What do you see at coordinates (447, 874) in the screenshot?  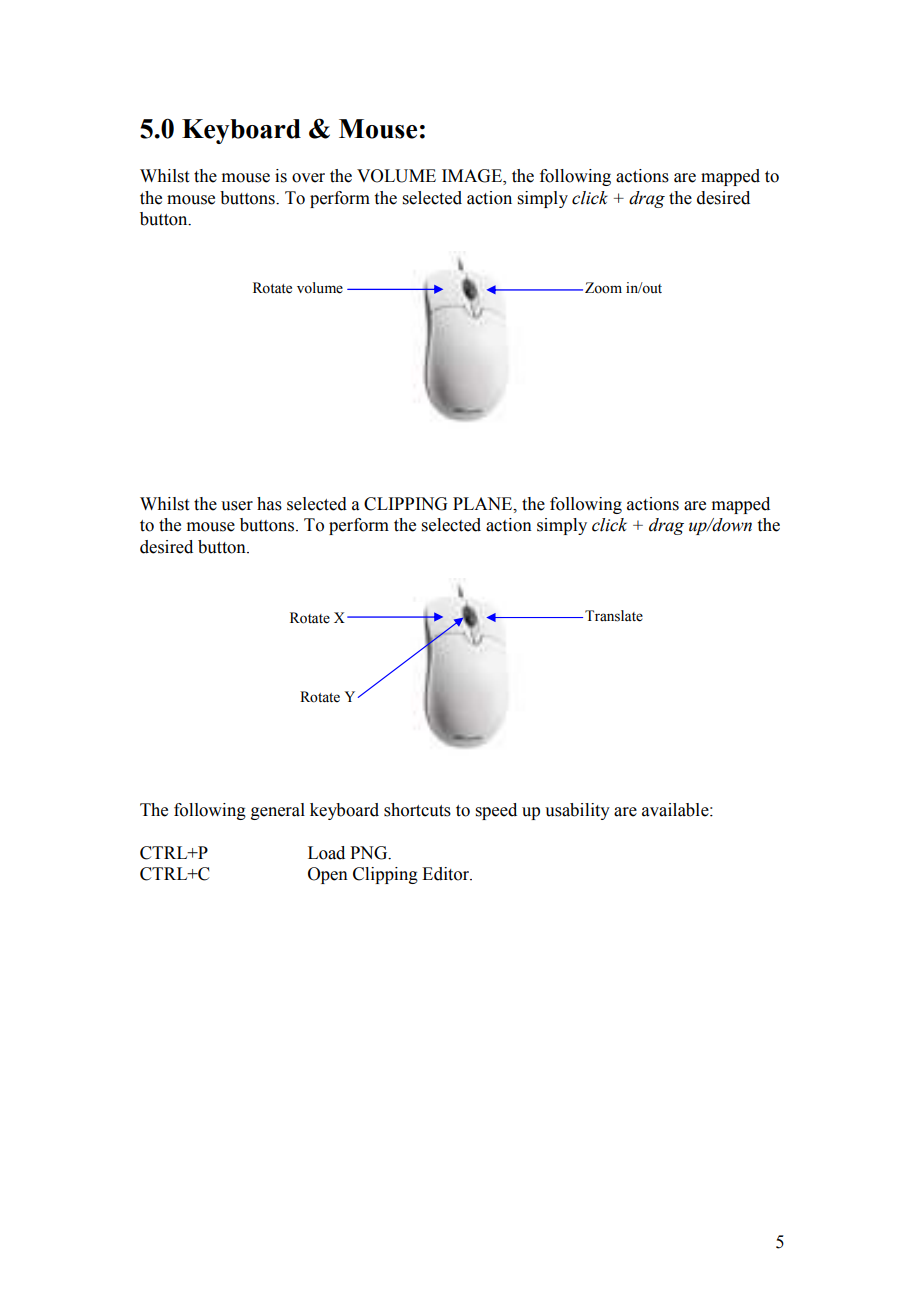 I see `Editor` at bounding box center [447, 874].
